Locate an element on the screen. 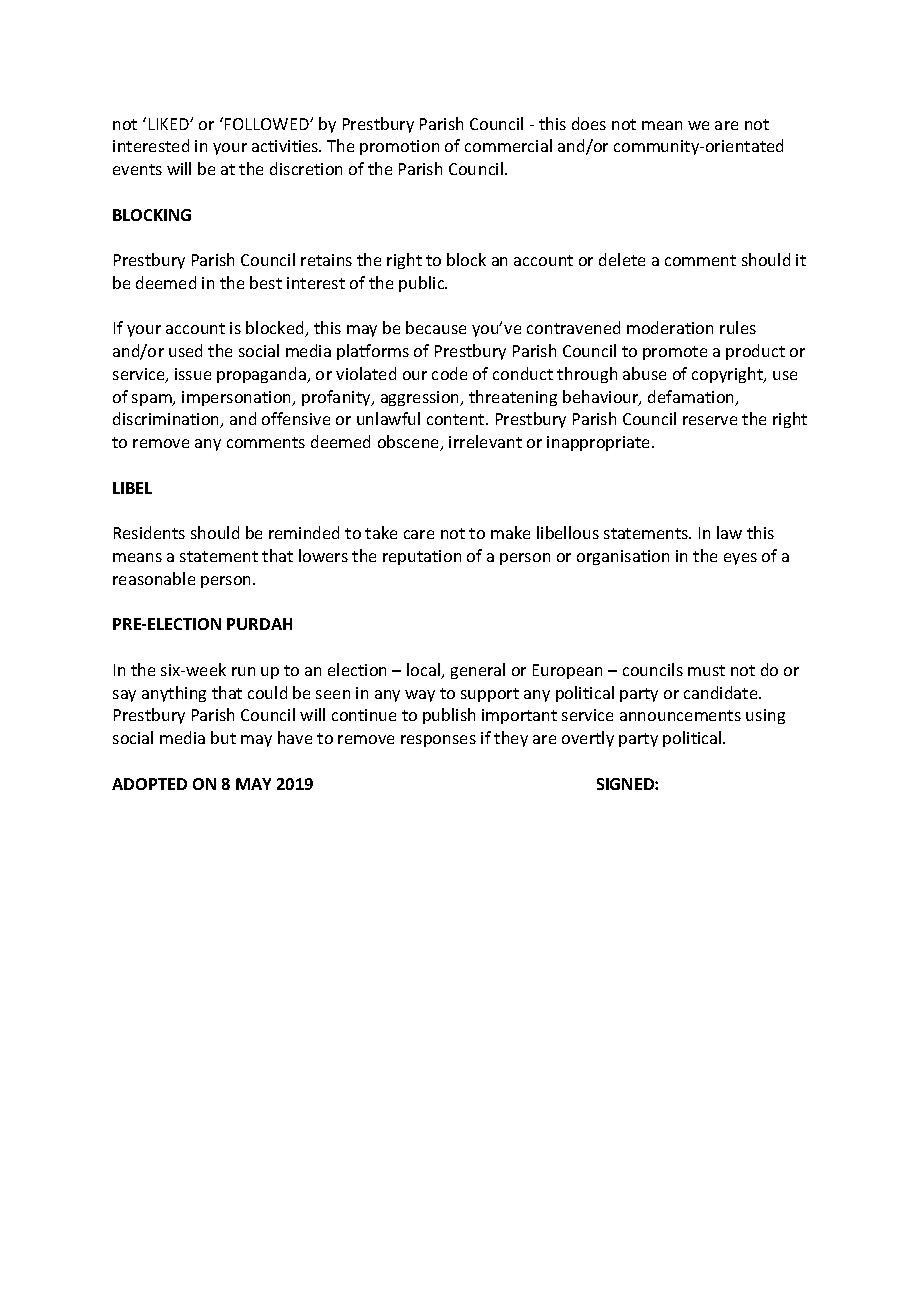 This screenshot has height=1308, width=924. does is located at coordinates (589, 123).
